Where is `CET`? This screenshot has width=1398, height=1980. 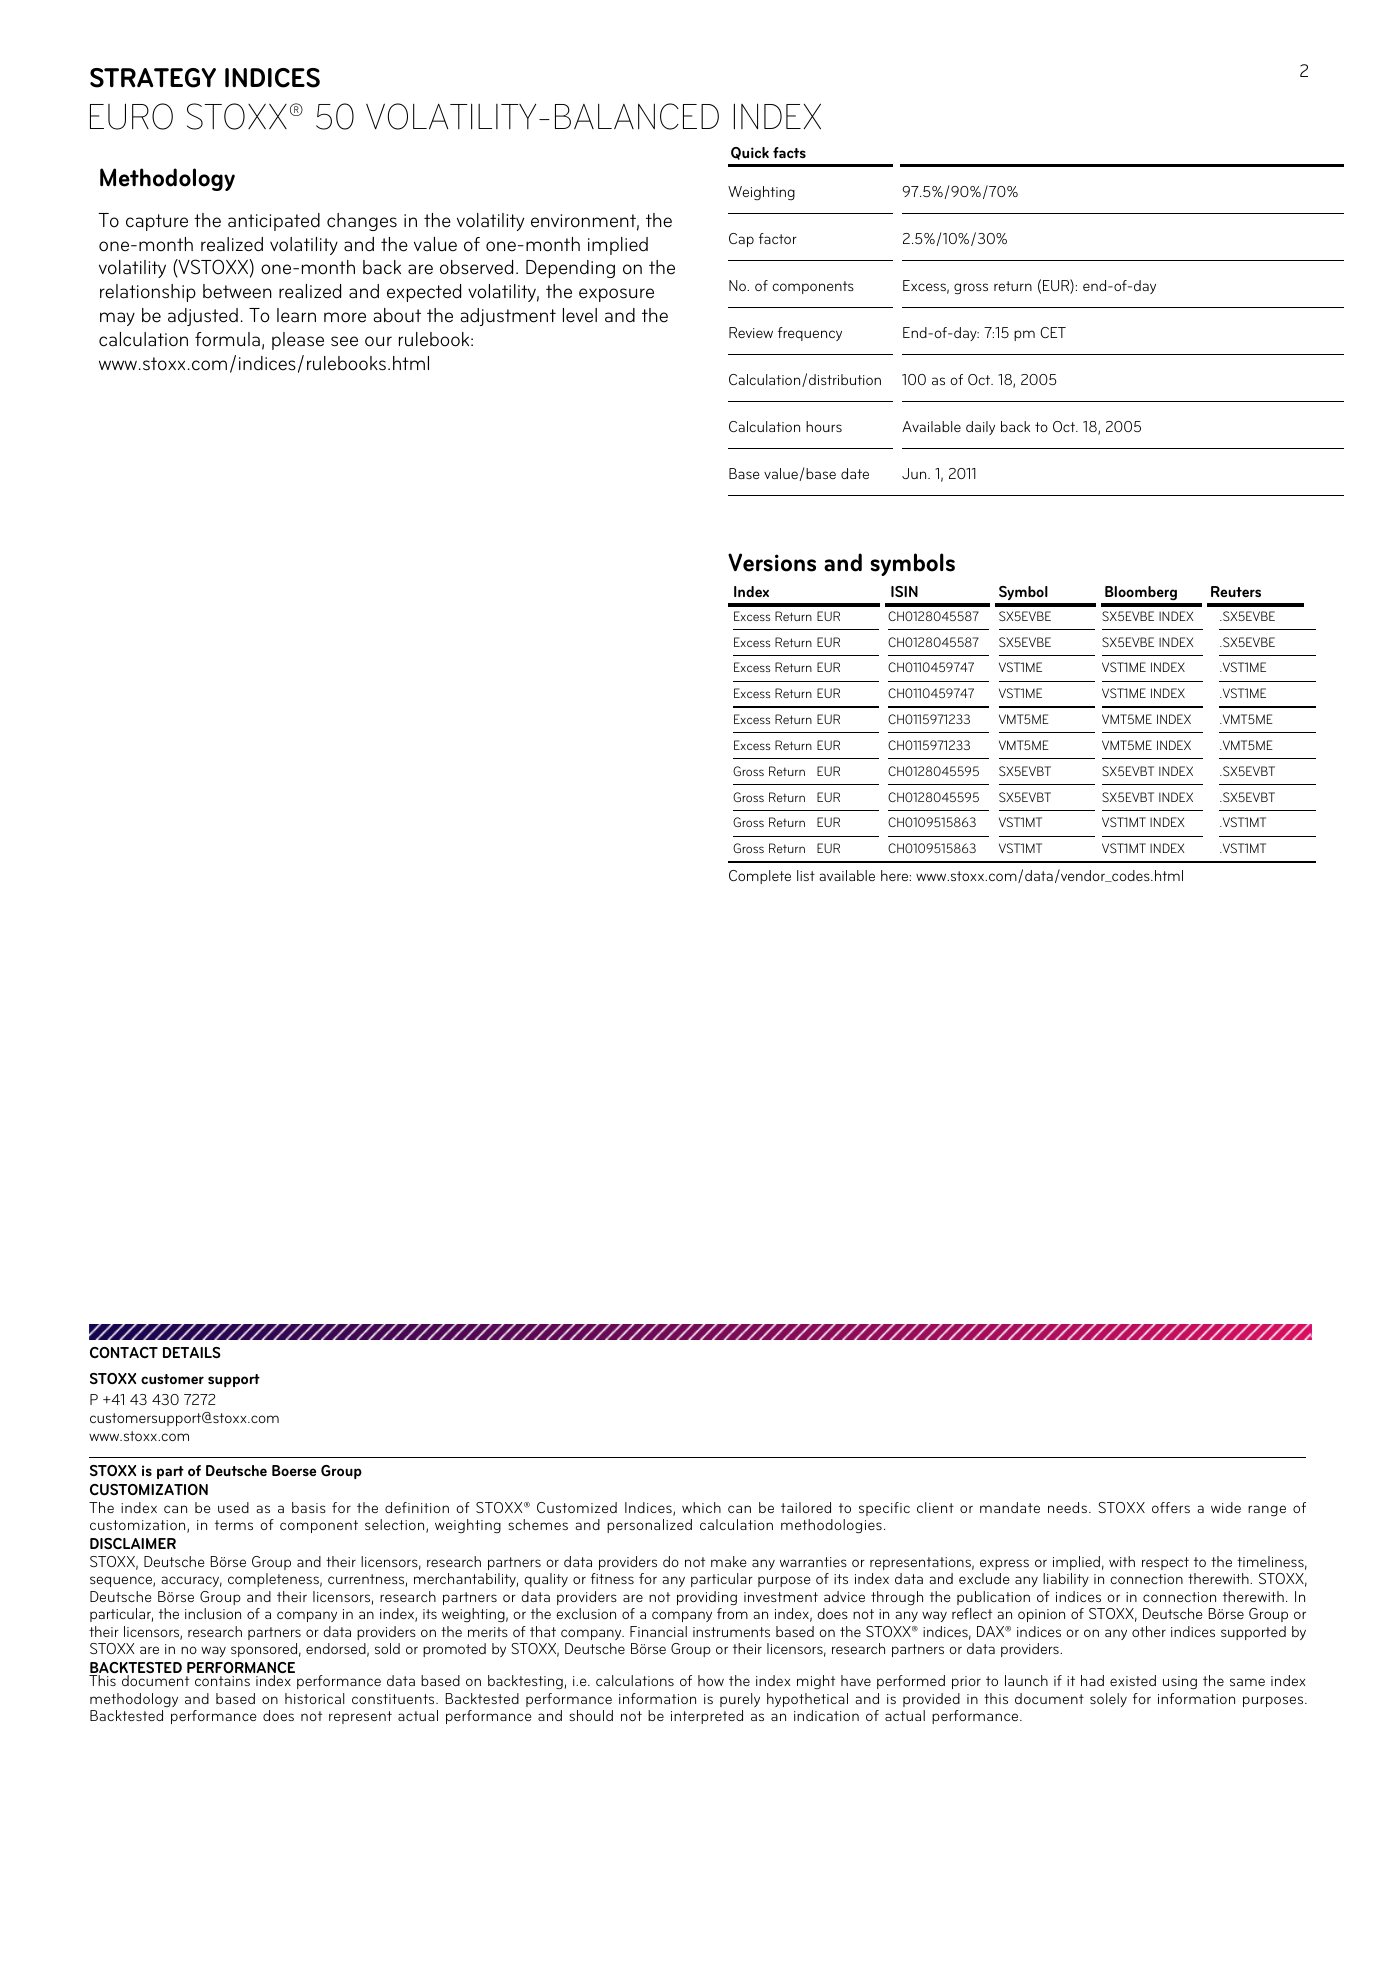 CET is located at coordinates (1053, 332).
